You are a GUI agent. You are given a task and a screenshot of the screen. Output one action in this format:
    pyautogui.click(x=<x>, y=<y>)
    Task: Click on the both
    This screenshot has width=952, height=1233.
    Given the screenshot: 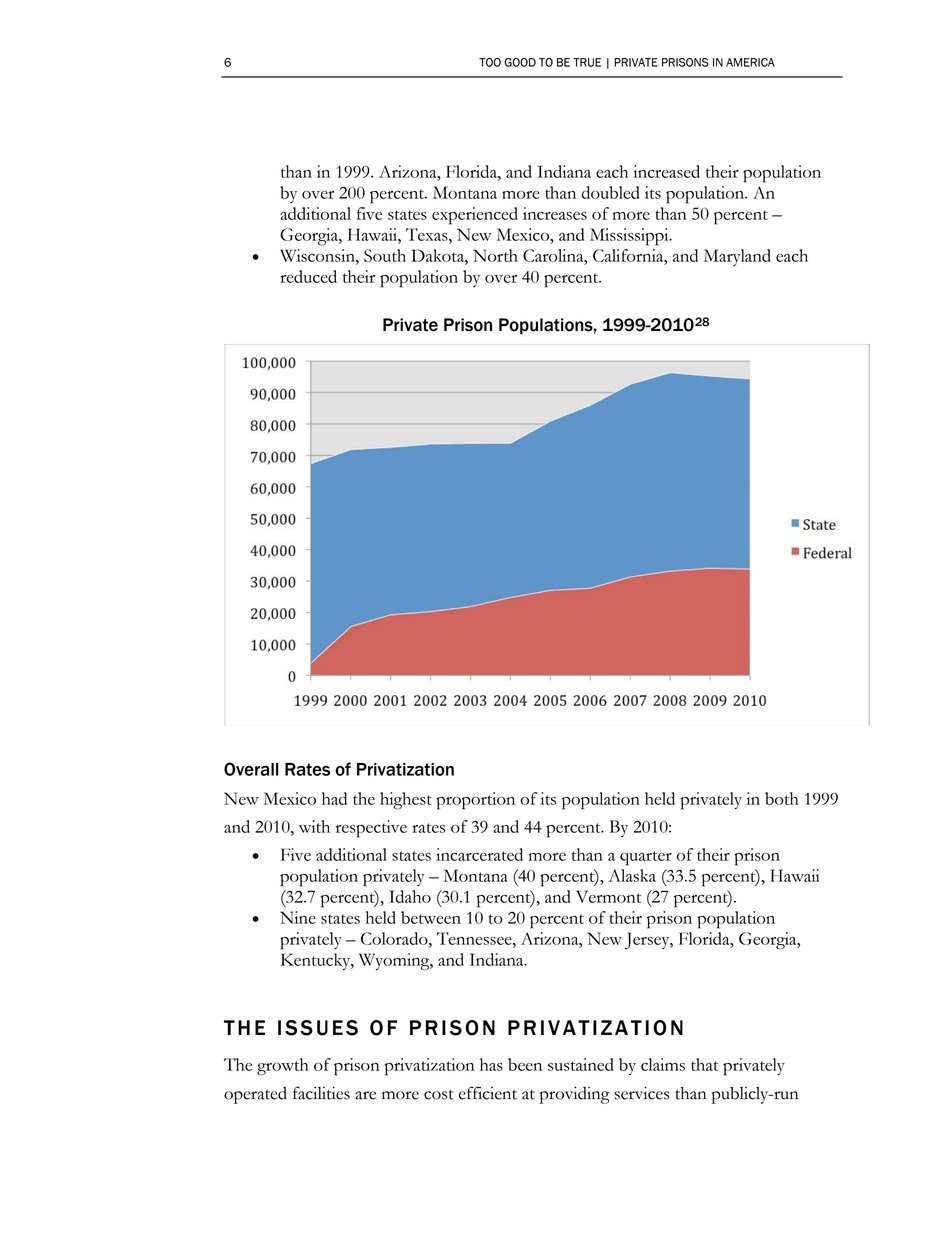 What is the action you would take?
    pyautogui.click(x=782, y=798)
